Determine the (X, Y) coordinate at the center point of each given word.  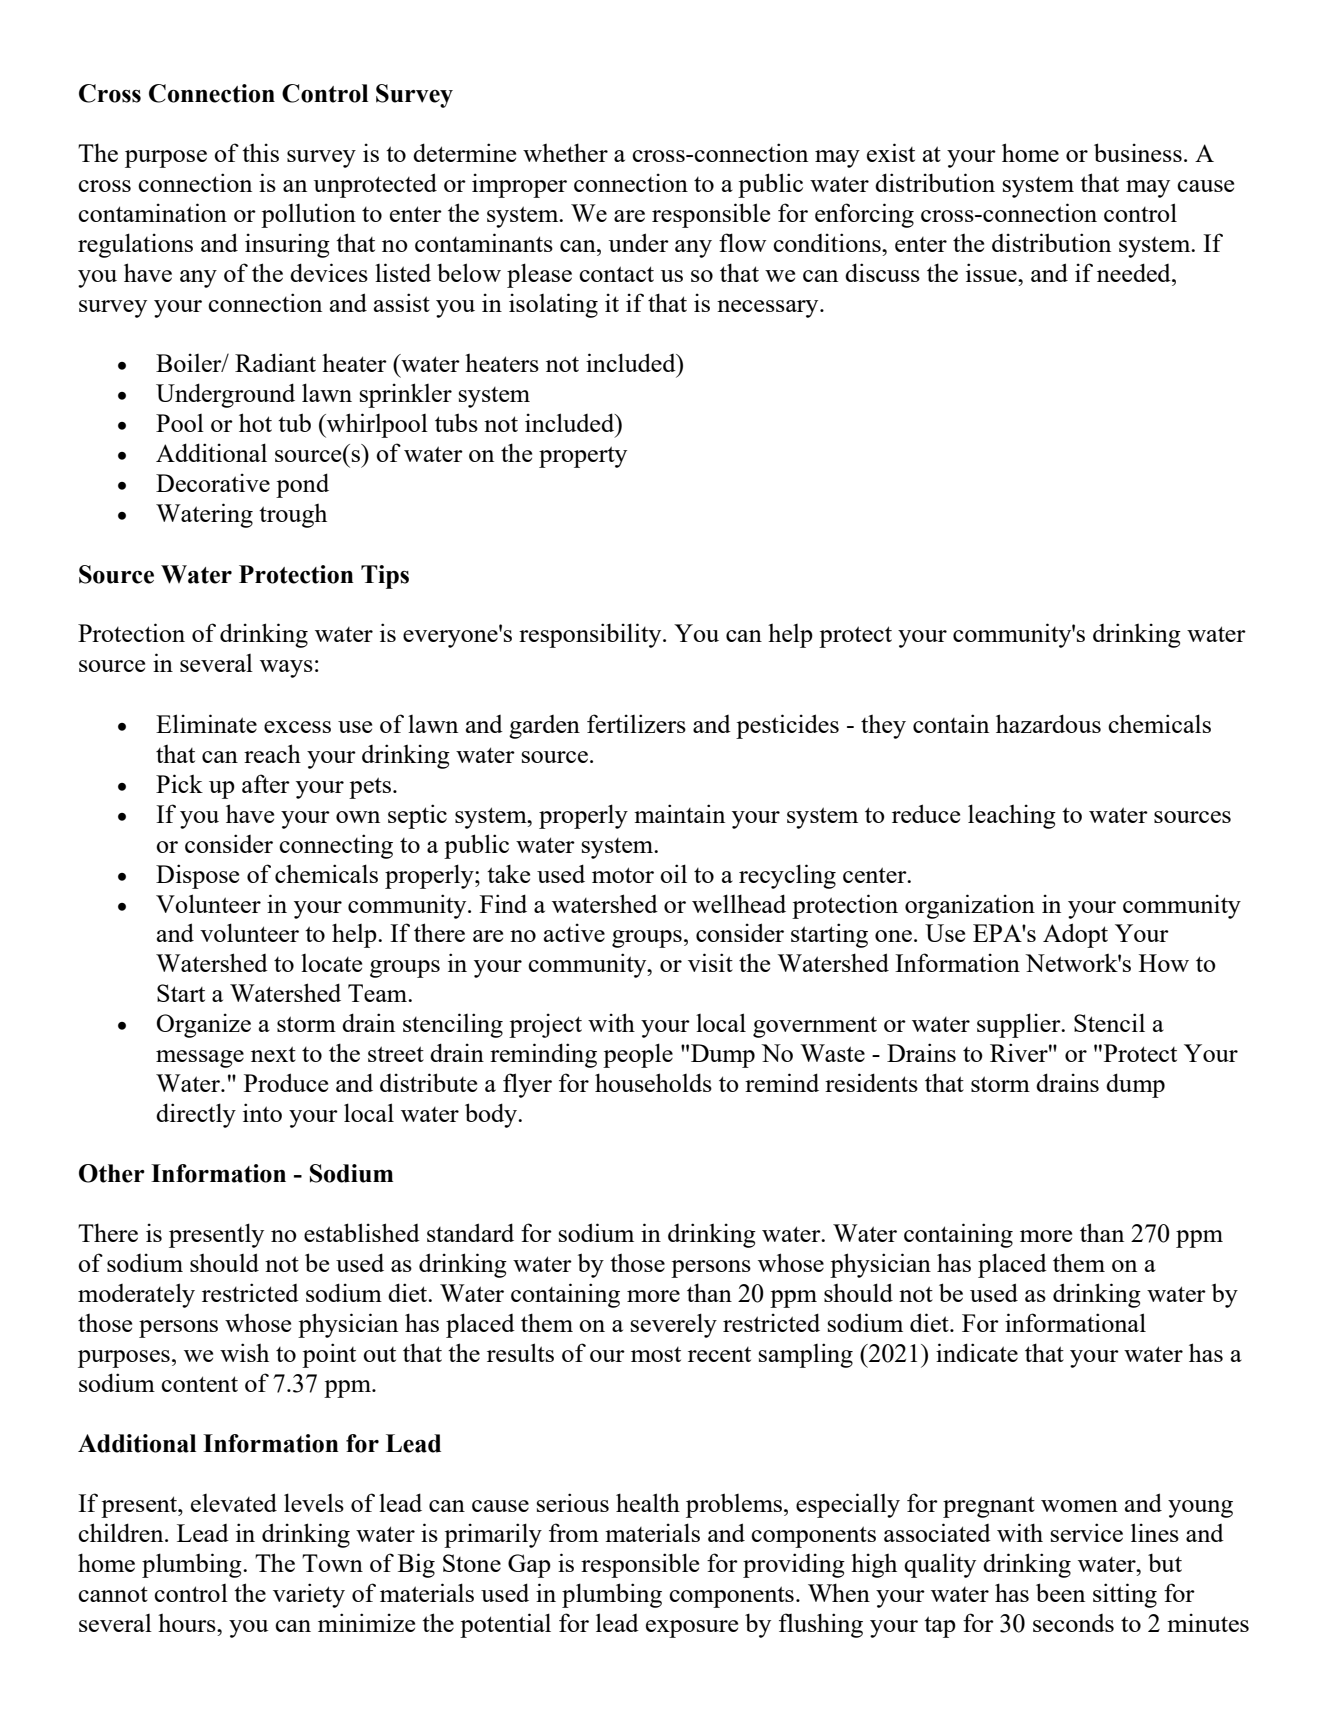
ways (286, 669)
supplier (1020, 1025)
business (1138, 152)
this (260, 152)
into (262, 1112)
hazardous (1048, 723)
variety (309, 1595)
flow (742, 242)
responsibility (591, 635)
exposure (692, 1629)
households (653, 1082)
